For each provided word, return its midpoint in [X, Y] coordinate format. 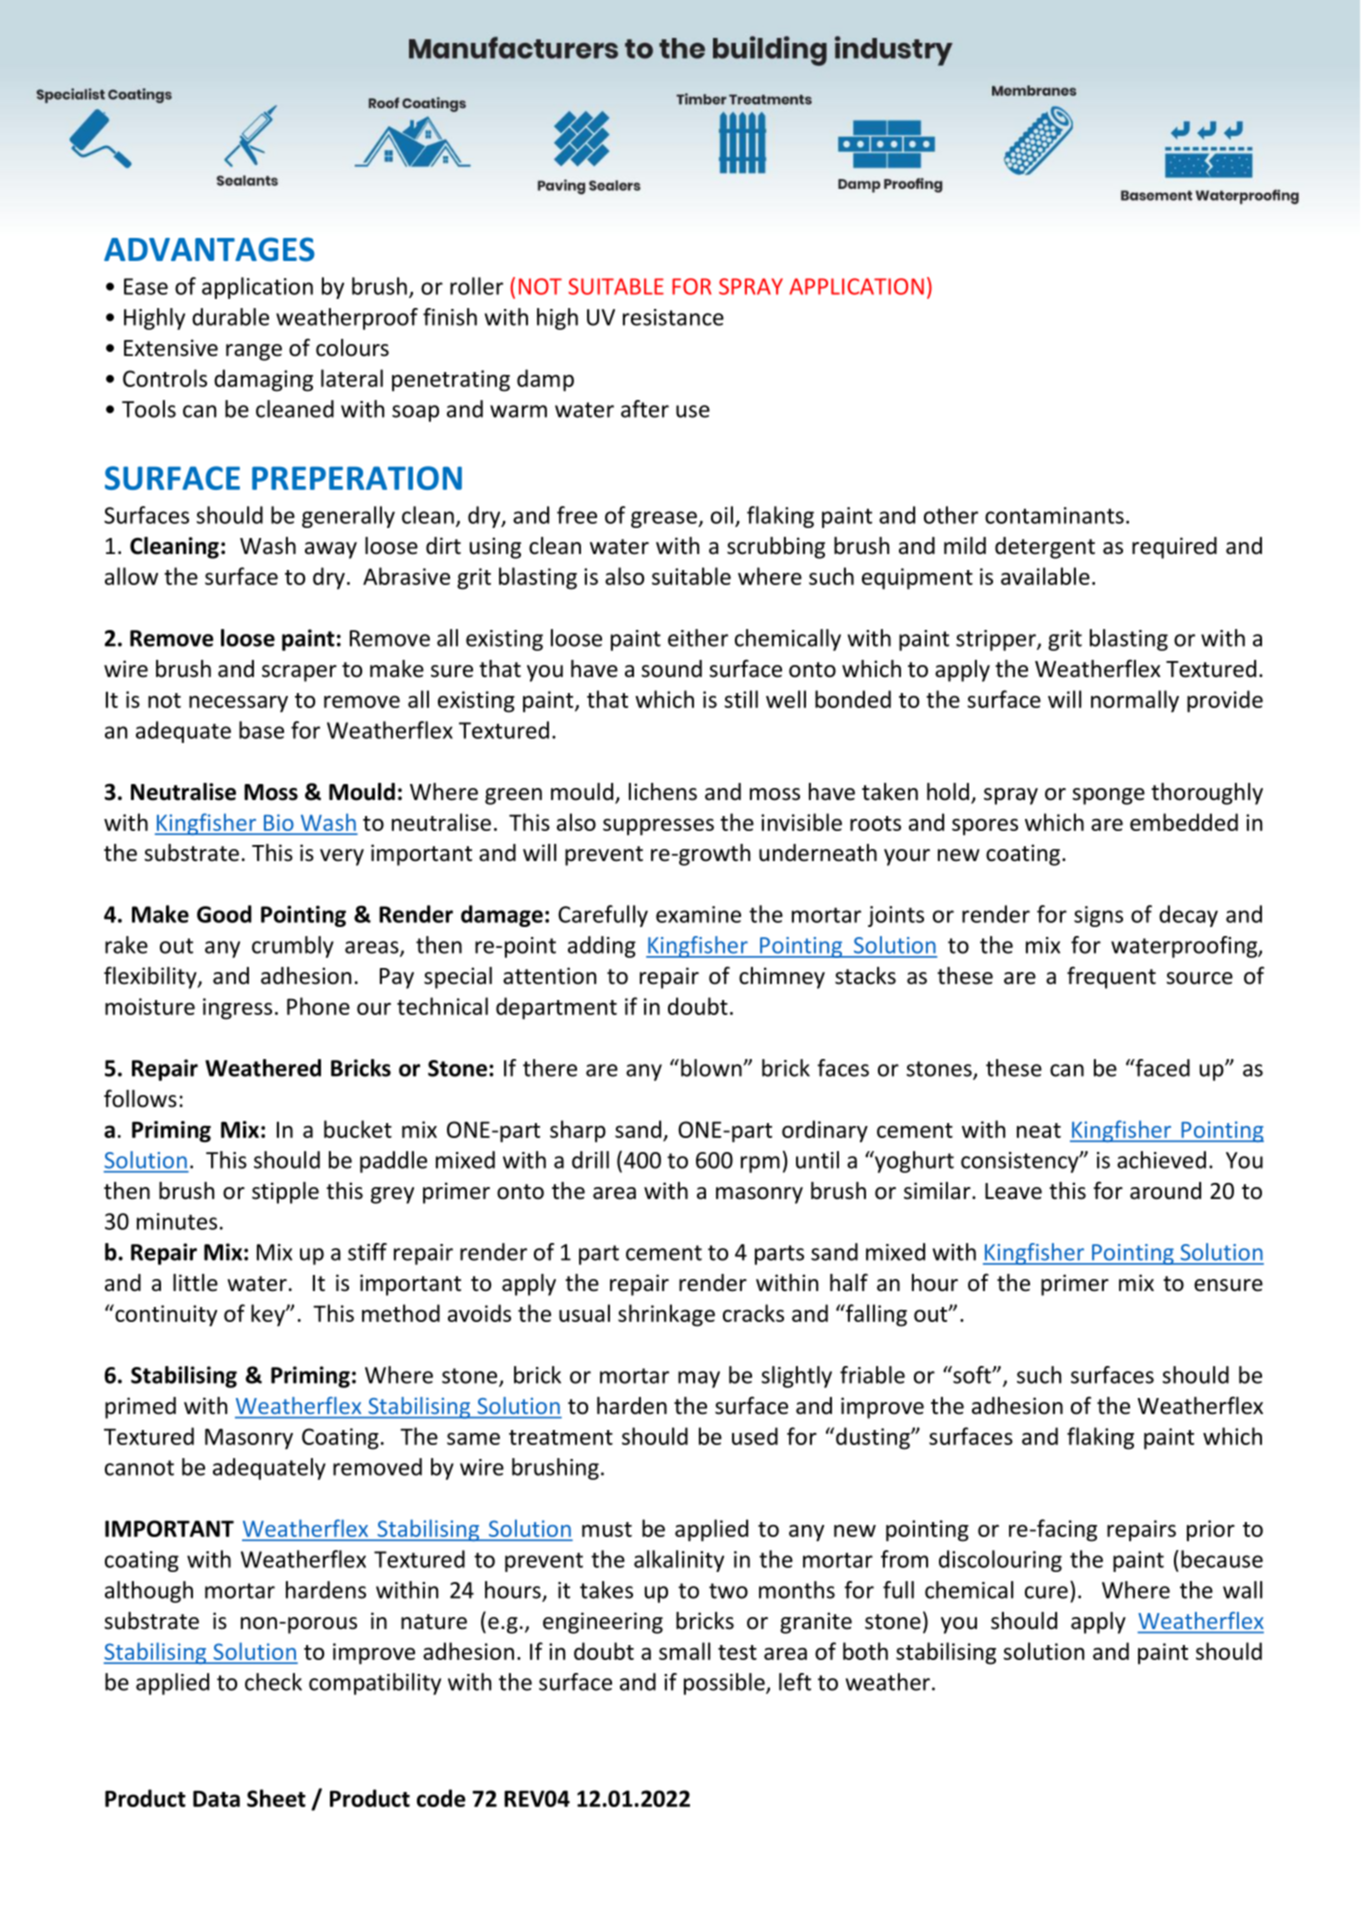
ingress [237, 1009]
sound [671, 669]
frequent [1111, 977]
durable [230, 317]
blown [712, 1068]
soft [972, 1375]
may [699, 1379]
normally [1135, 701]
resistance [673, 317]
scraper [299, 673]
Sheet [276, 1798]
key [269, 1315]
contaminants [1054, 515]
